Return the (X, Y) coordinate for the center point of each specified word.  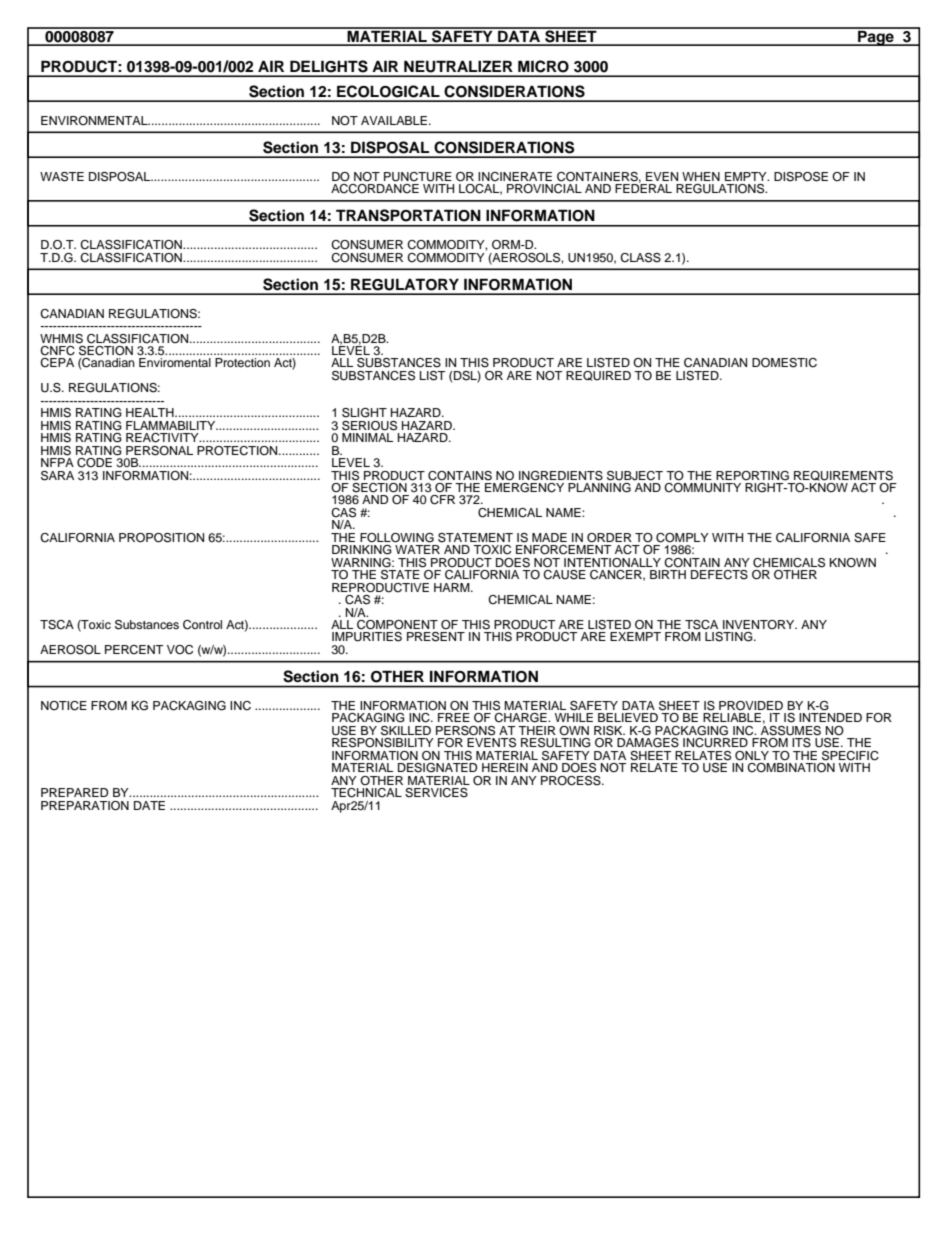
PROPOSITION (161, 538)
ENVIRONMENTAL (95, 120)
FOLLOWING (397, 538)
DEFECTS (719, 575)
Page (876, 37)
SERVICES (436, 793)
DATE (149, 805)
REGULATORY (405, 284)
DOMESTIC (784, 363)
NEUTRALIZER (458, 66)
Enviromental (175, 362)
